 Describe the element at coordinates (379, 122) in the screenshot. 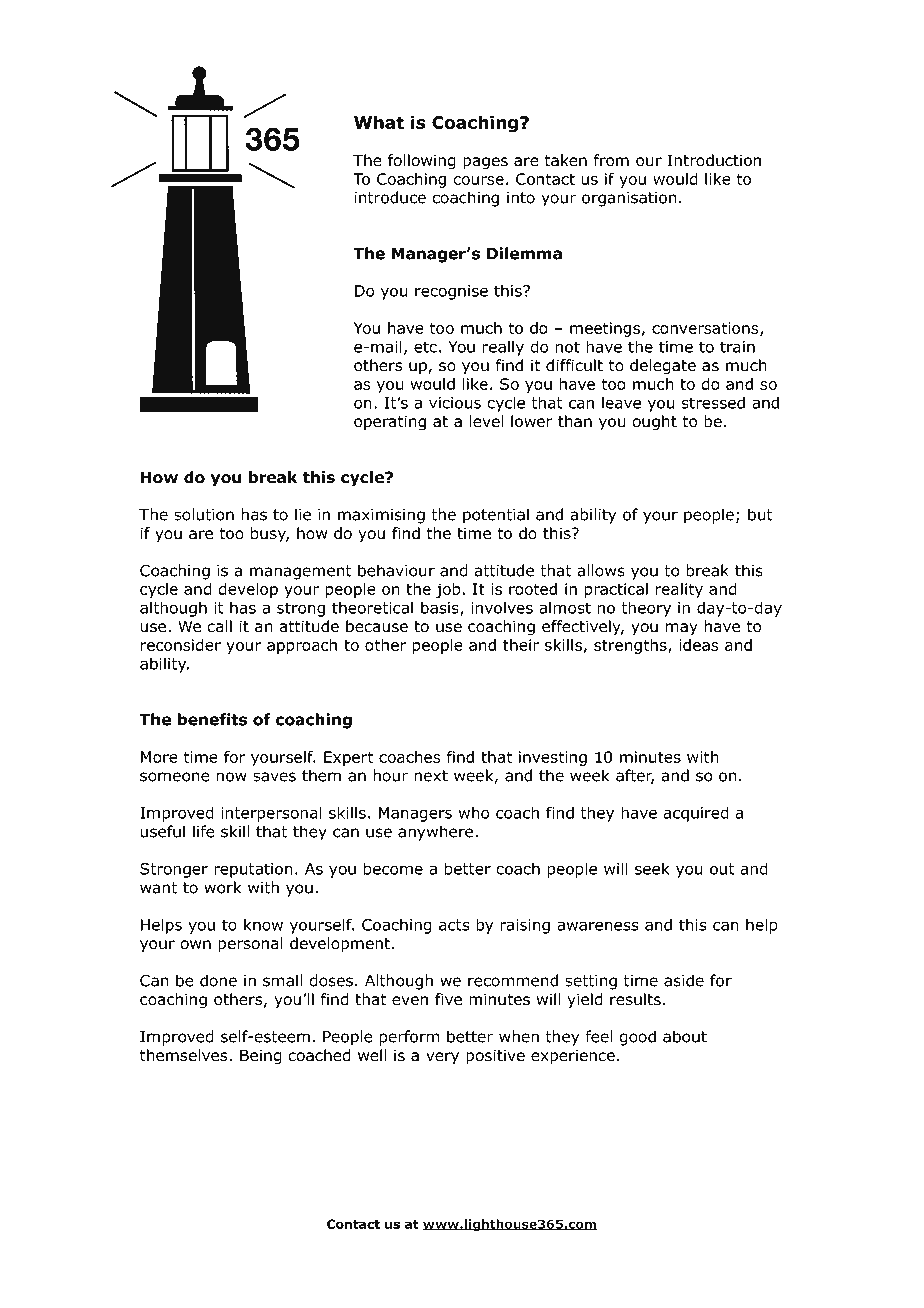

I see `What` at that location.
